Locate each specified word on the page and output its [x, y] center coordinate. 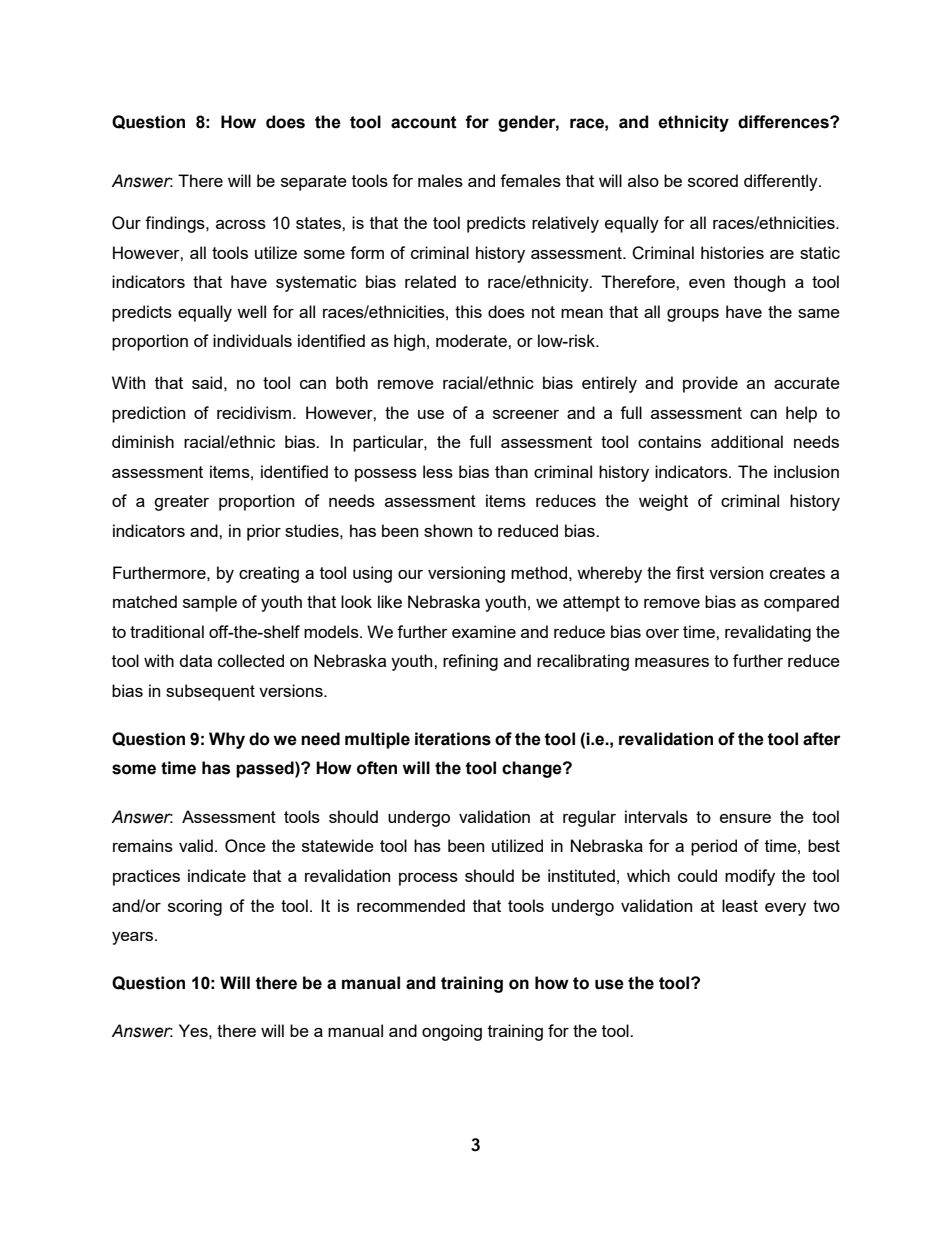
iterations [453, 739]
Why [227, 740]
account [424, 122]
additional [747, 441]
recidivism [255, 412]
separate [314, 183]
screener [526, 414]
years [134, 938]
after [822, 739]
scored [713, 180]
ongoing [452, 1032]
